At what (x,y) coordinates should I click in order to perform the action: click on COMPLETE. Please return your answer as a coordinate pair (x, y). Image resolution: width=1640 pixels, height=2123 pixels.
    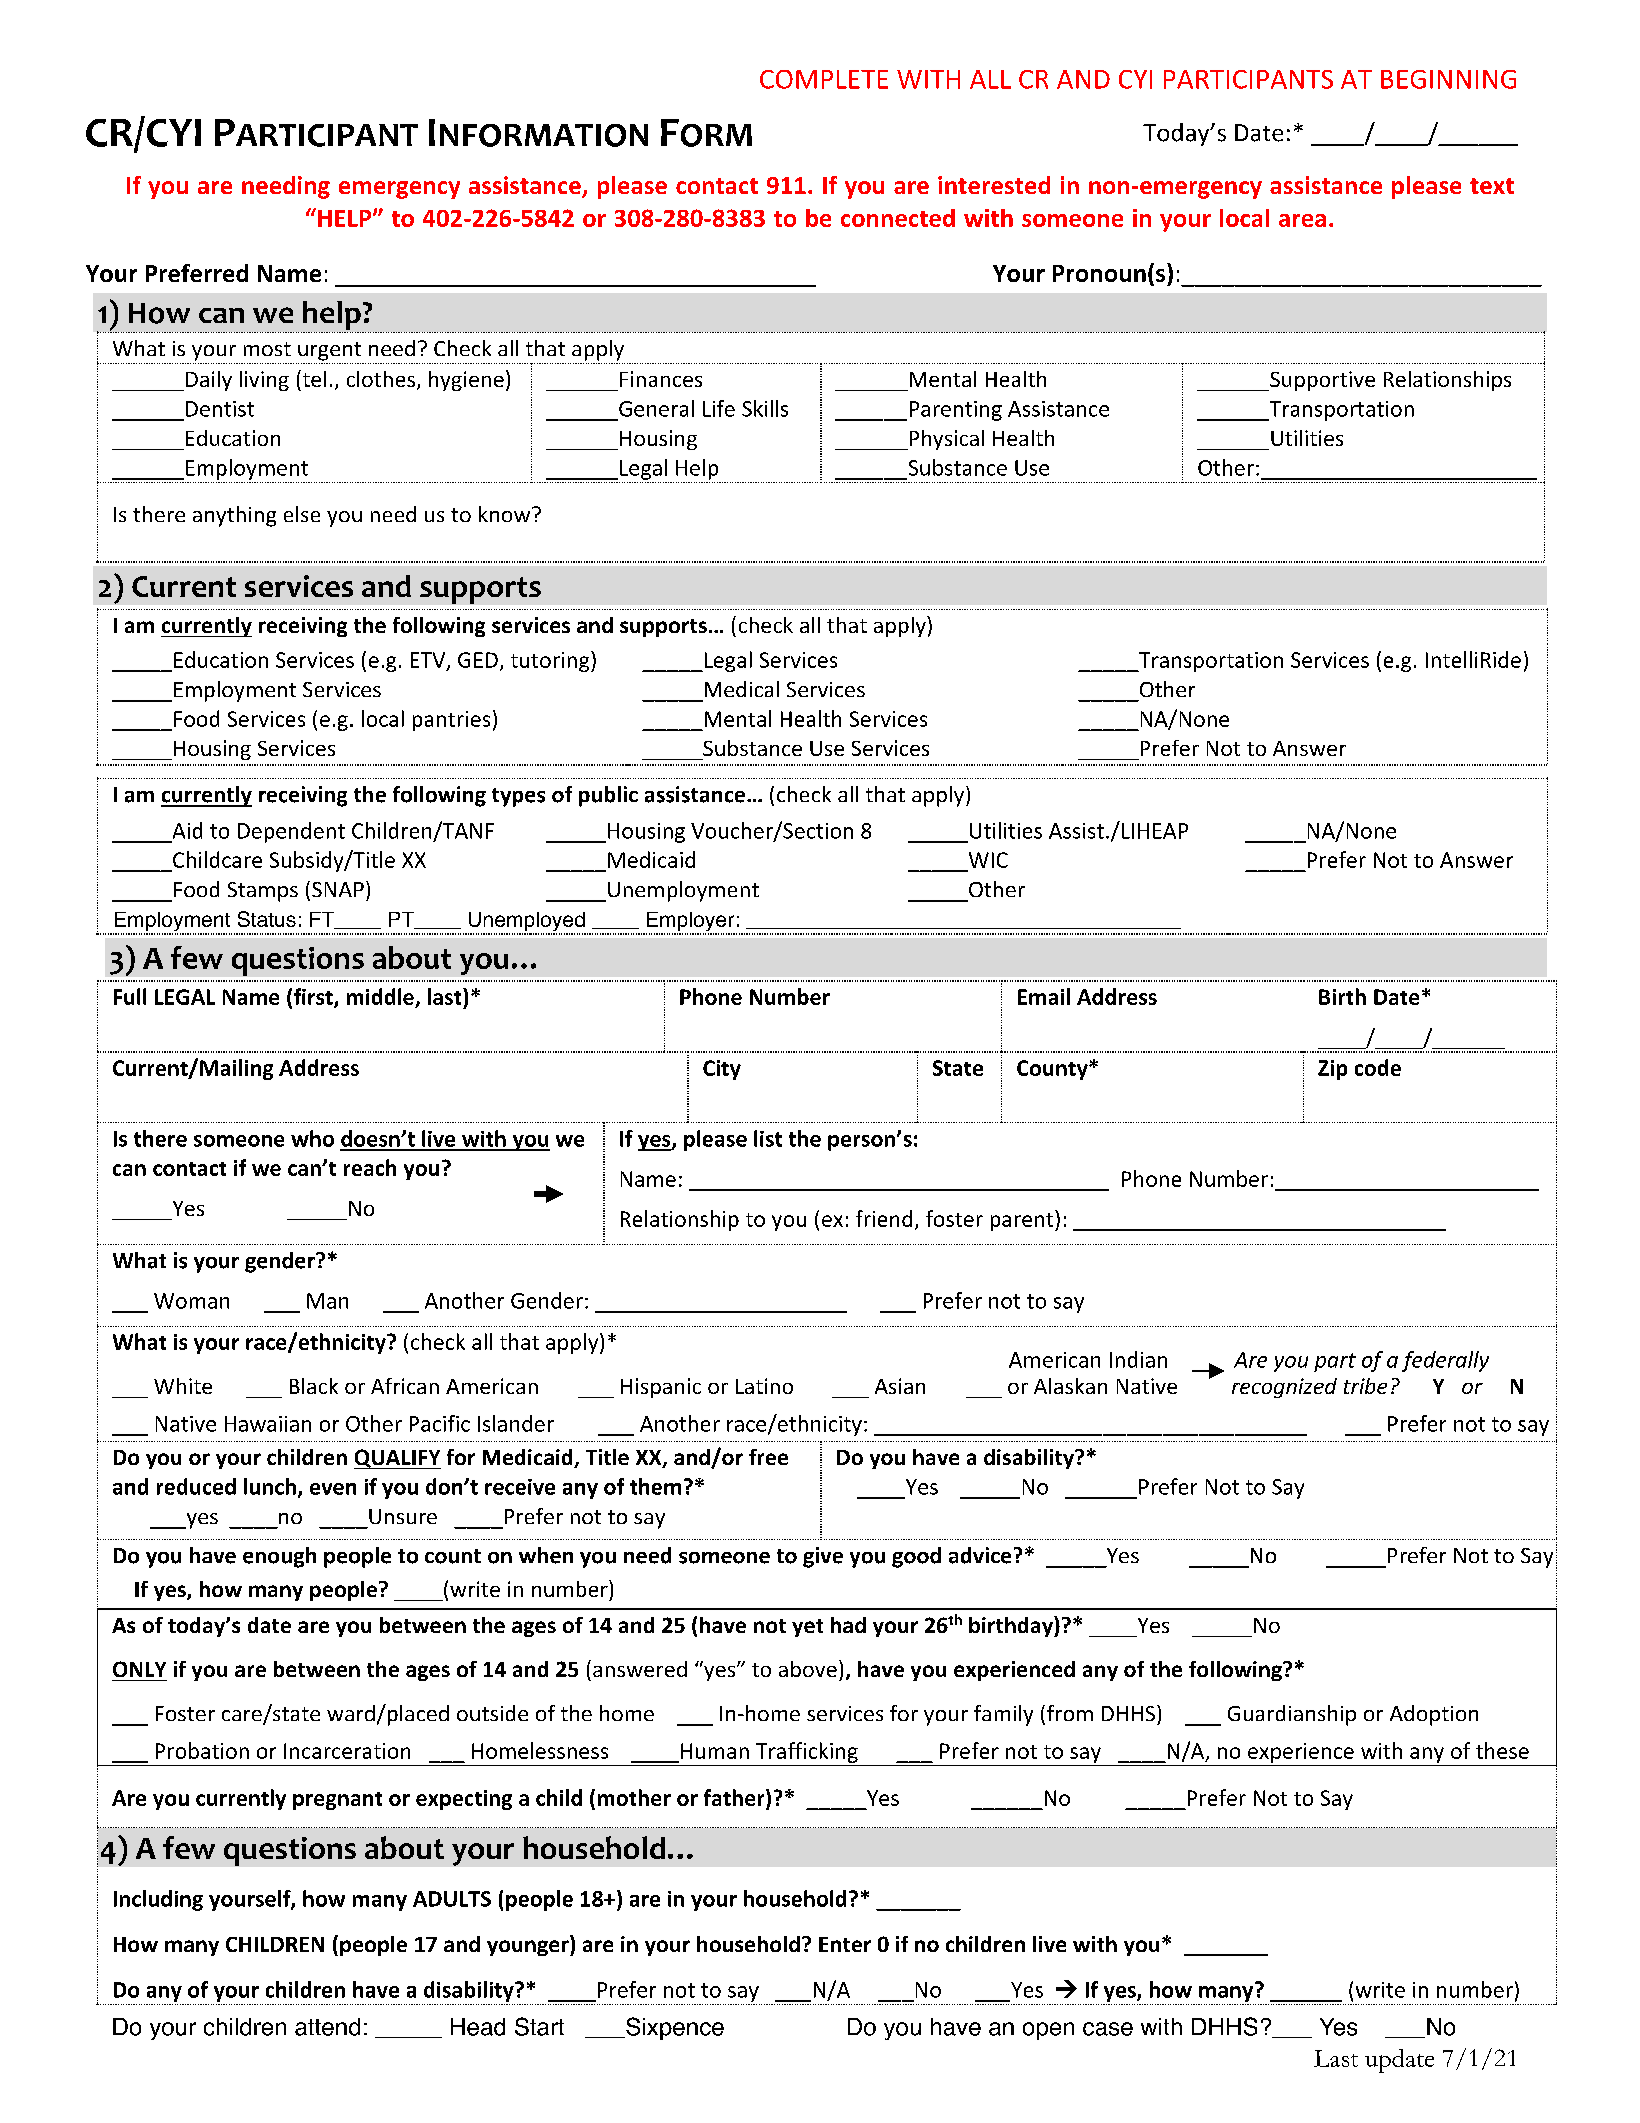
    Looking at the image, I should click on (824, 79).
